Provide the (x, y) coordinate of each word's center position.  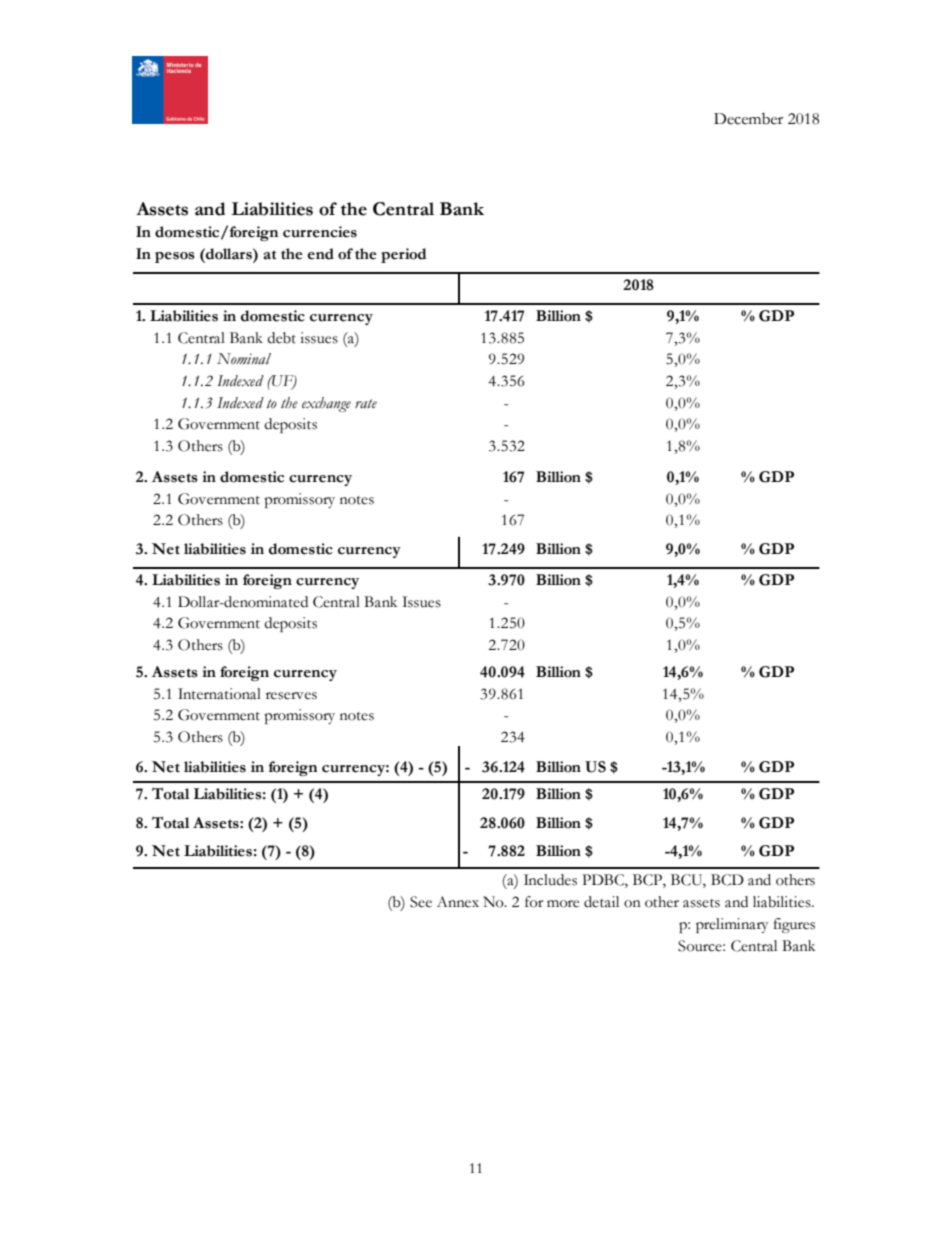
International (219, 694)
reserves (291, 696)
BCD (727, 880)
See (421, 902)
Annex (458, 902)
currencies (320, 232)
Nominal (244, 359)
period (404, 255)
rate (366, 404)
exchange (326, 404)
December (748, 119)
